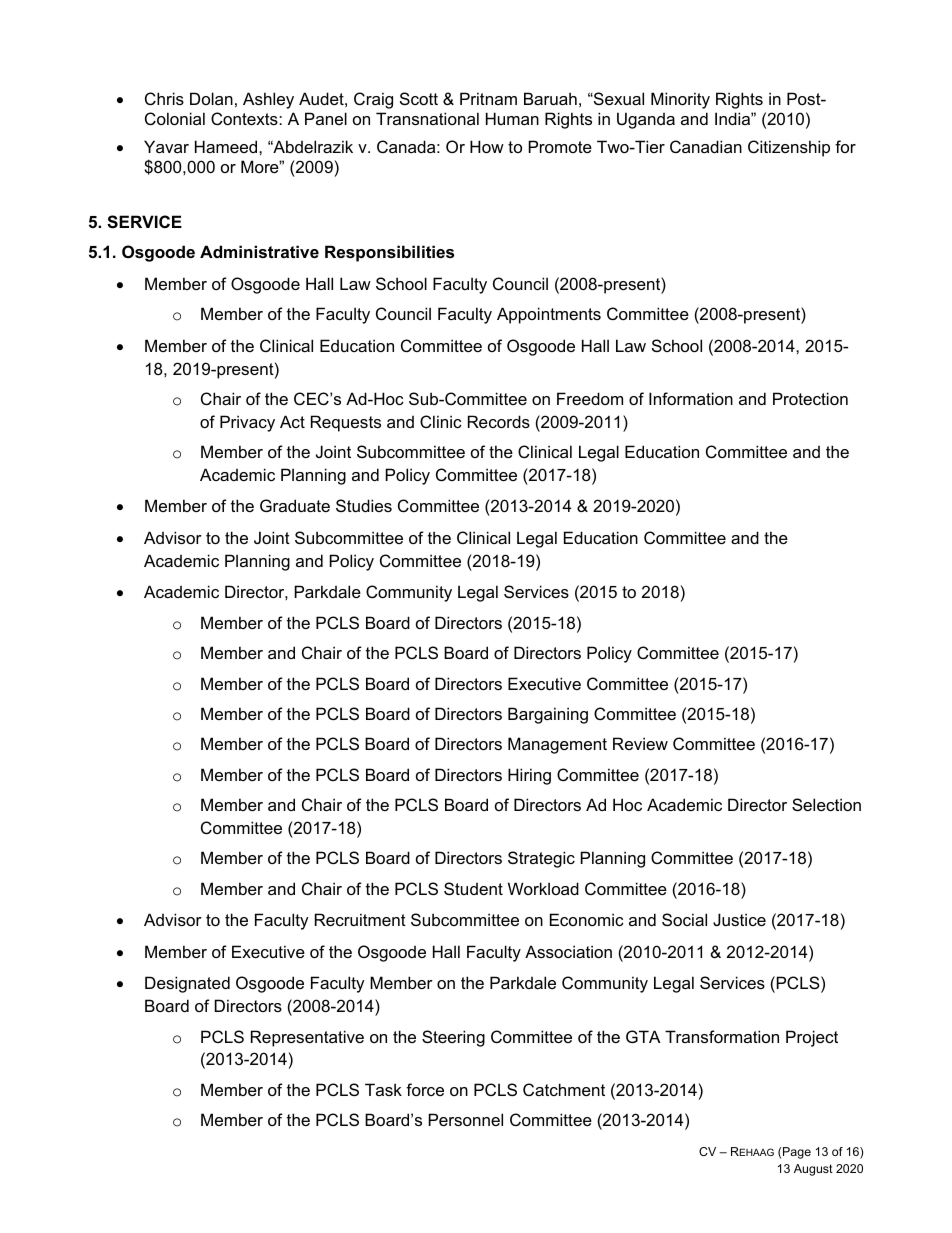 Image resolution: width=952 pixels, height=1233 pixels. What do you see at coordinates (487, 146) in the screenshot?
I see `How` at bounding box center [487, 146].
